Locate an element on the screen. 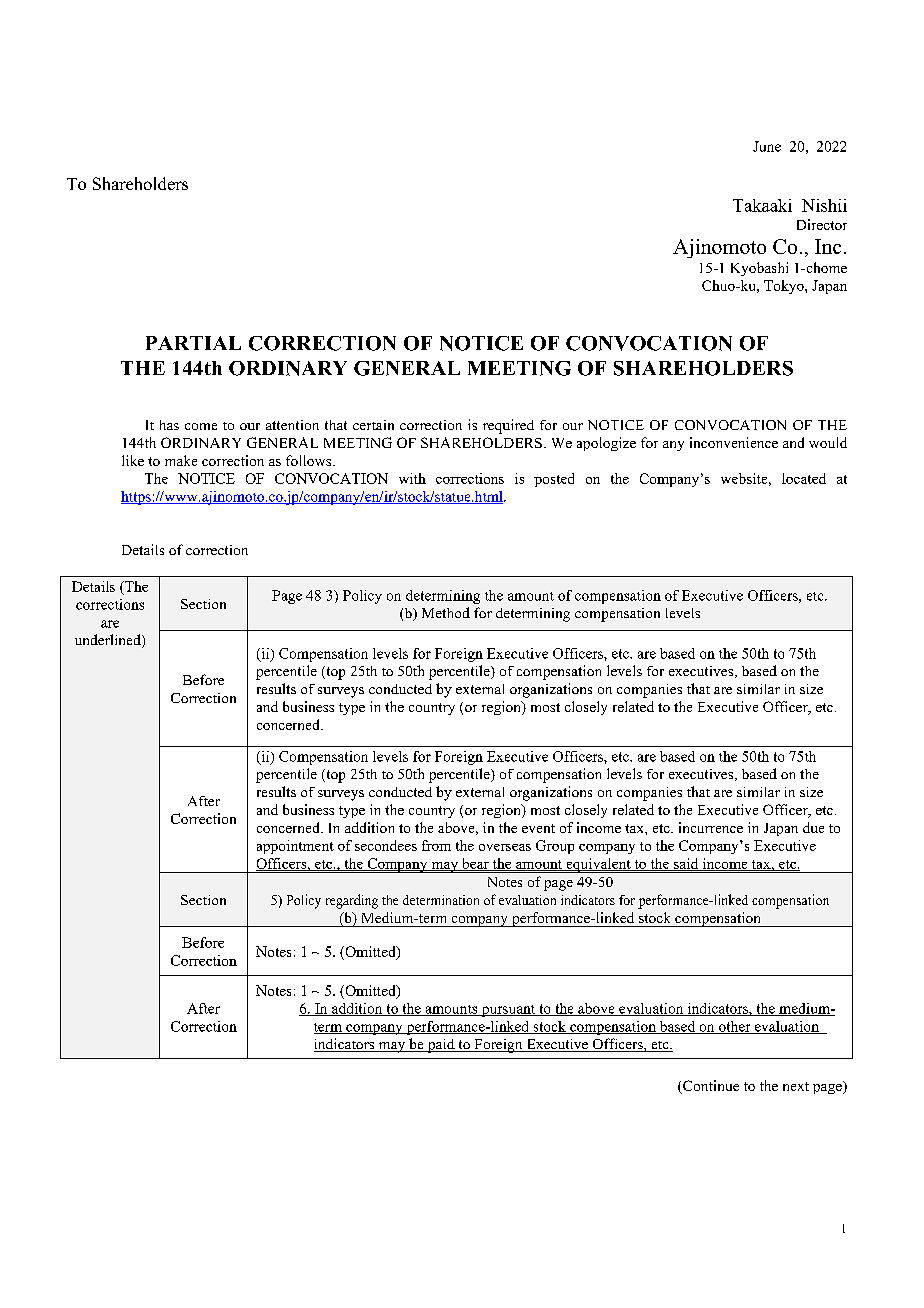 The height and width of the screenshot is (1308, 924). June is located at coordinates (767, 146).
